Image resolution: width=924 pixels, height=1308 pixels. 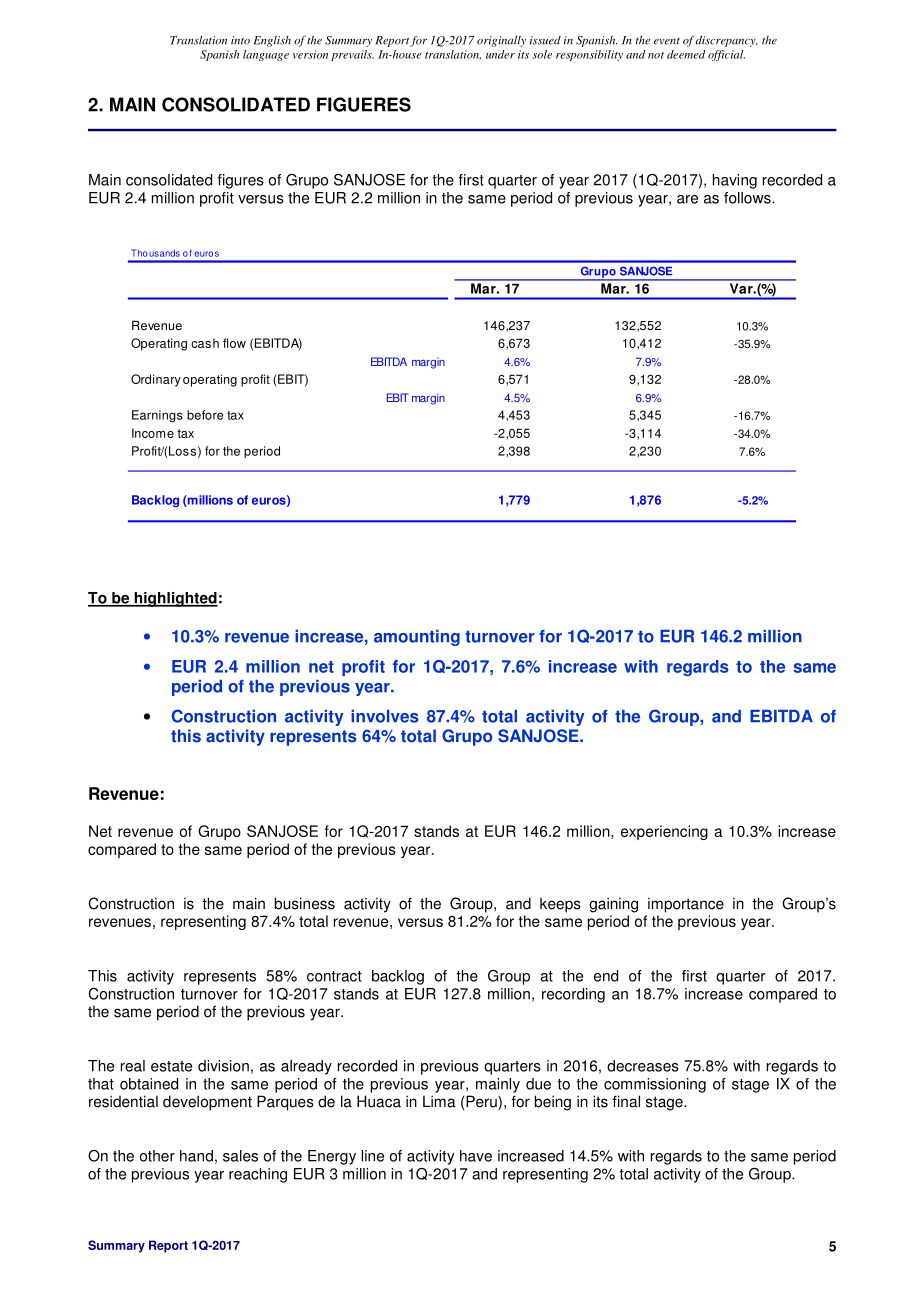 I want to click on experiencing, so click(x=664, y=832).
